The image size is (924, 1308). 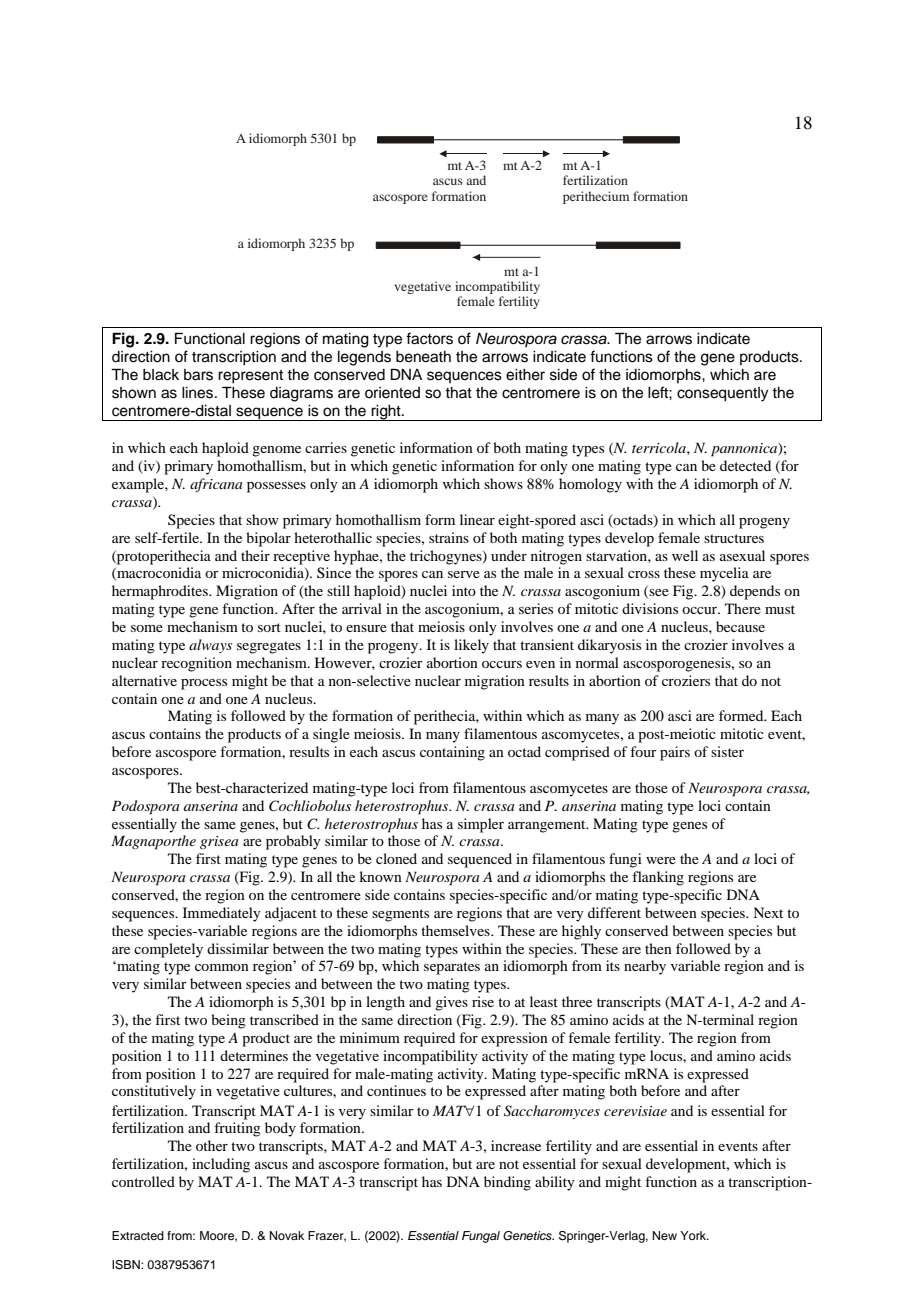 What do you see at coordinates (138, 1235) in the screenshot?
I see `Extracted` at bounding box center [138, 1235].
